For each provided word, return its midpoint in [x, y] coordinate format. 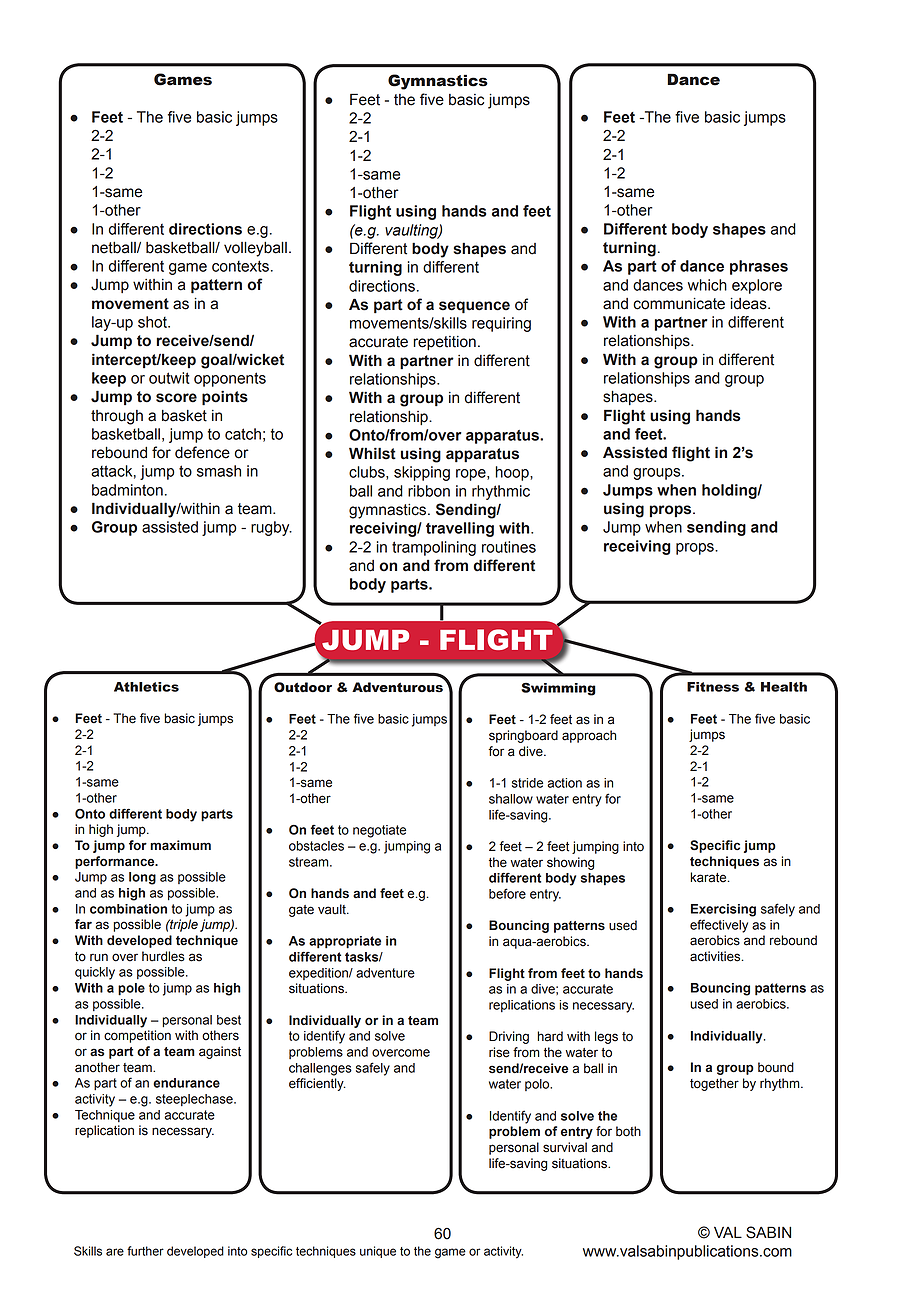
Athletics [146, 687]
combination [128, 909]
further [145, 1251]
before [507, 893]
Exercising [723, 910]
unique [378, 1252]
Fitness [713, 687]
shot [153, 322]
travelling [460, 529]
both [628, 1131]
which [707, 285]
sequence [474, 307]
